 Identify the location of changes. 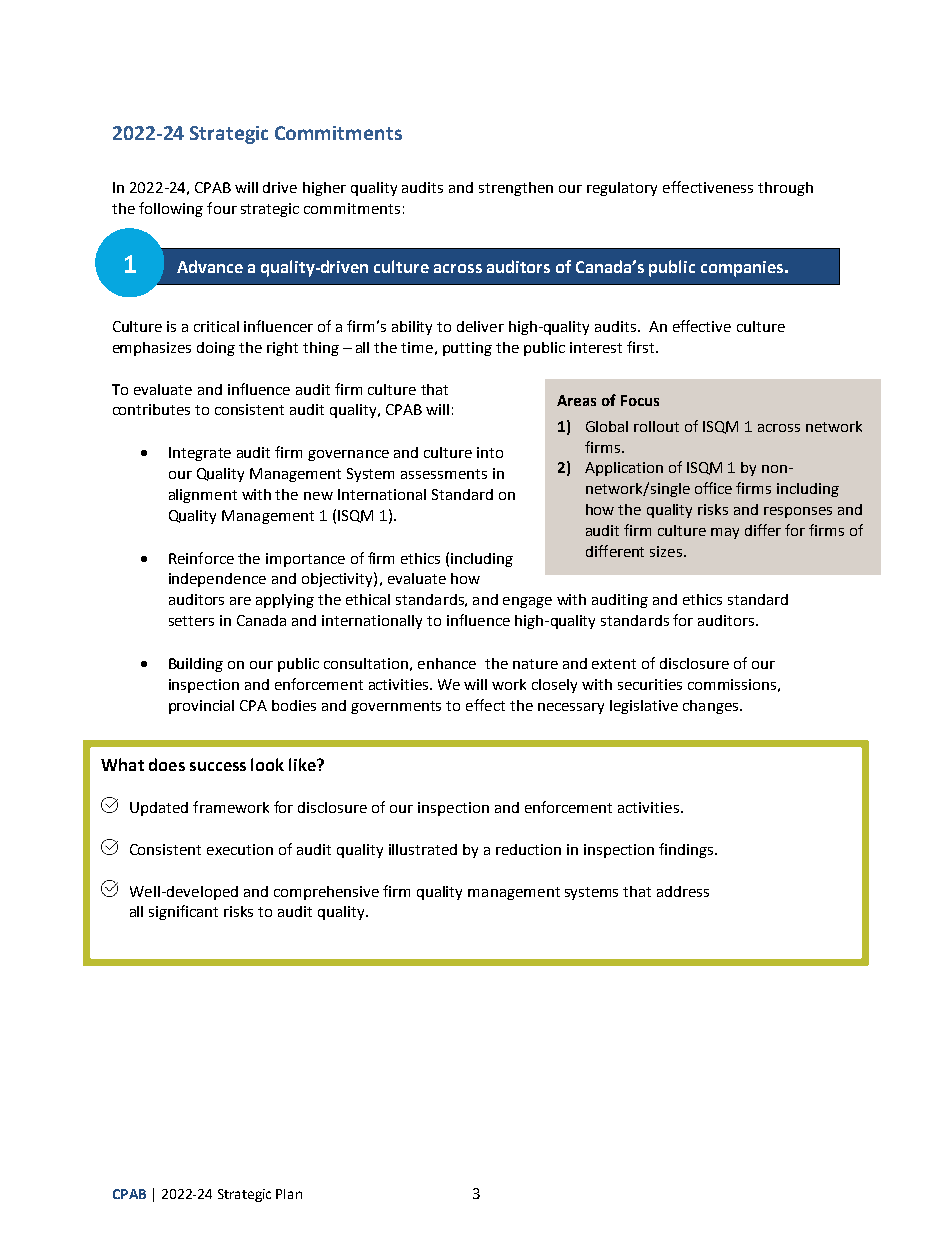
(712, 707).
